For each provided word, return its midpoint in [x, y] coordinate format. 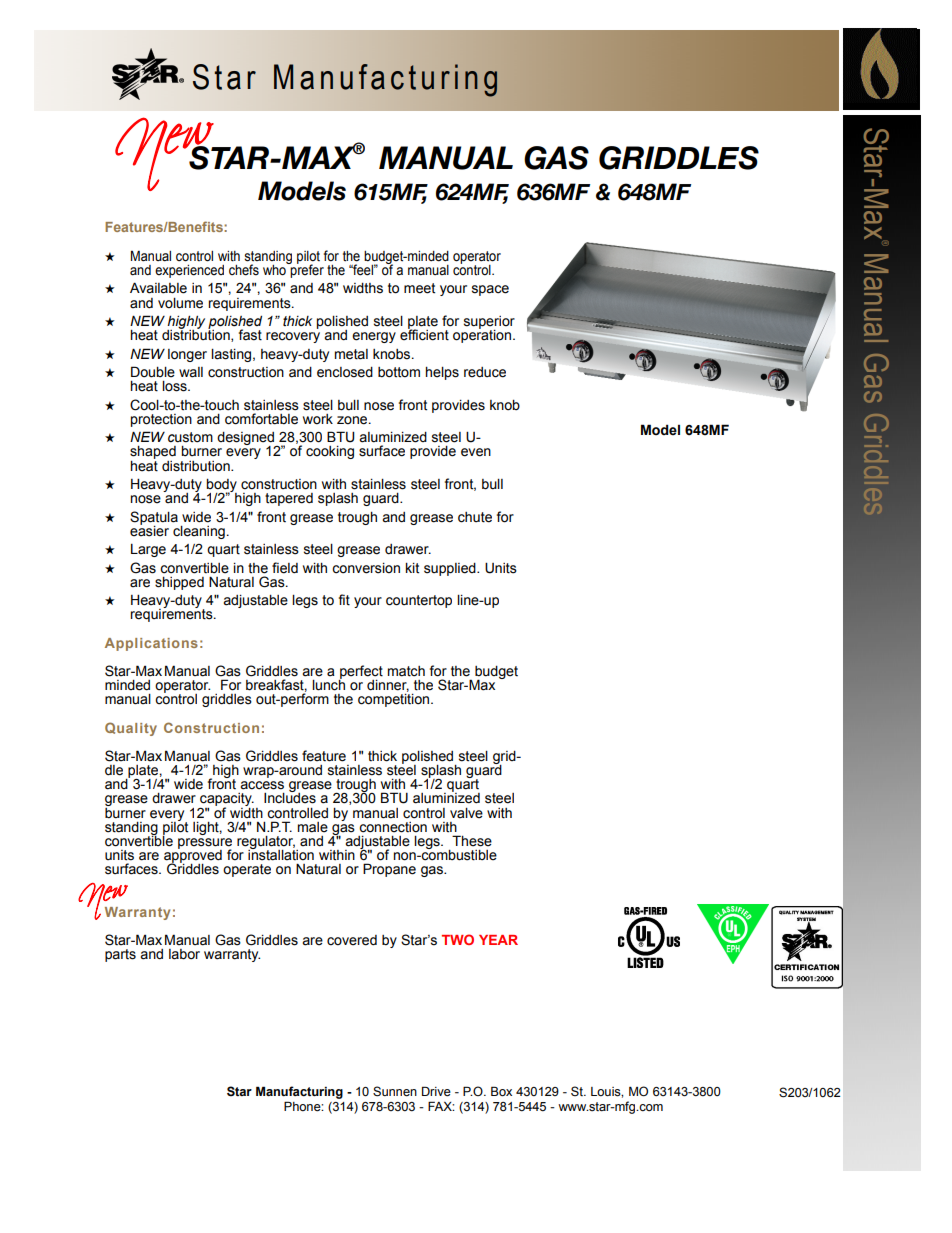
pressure [205, 844]
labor [184, 954]
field [285, 568]
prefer [306, 270]
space [490, 290]
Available [158, 288]
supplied [451, 569]
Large [148, 550]
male [313, 827]
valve [466, 813]
